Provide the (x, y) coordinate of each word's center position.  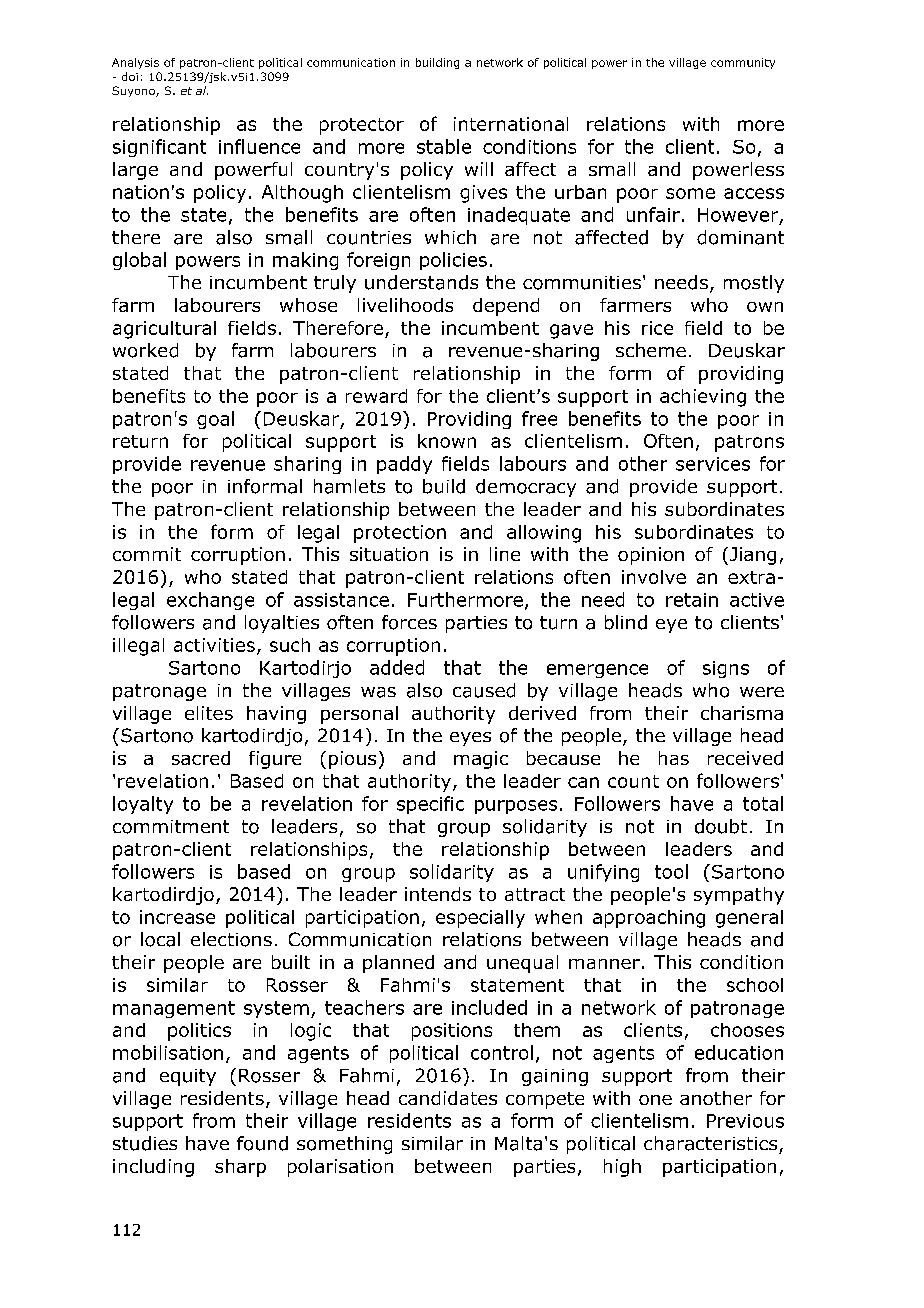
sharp (240, 1168)
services (713, 464)
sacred (201, 758)
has (674, 758)
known (447, 441)
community (743, 63)
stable (444, 146)
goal (215, 420)
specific (430, 805)
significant (159, 148)
